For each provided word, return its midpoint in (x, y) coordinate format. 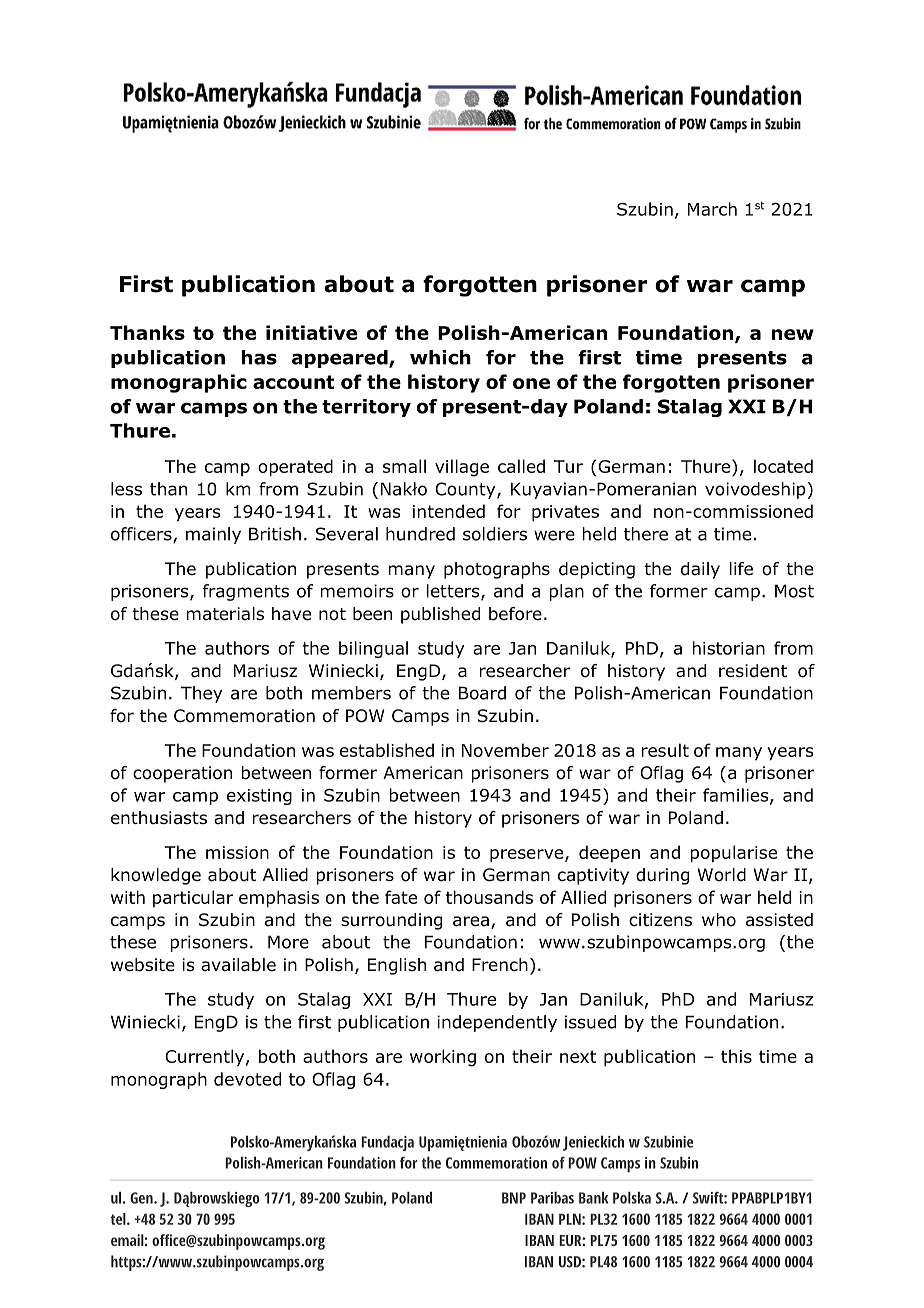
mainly (213, 535)
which (440, 357)
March (712, 209)
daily (700, 570)
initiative (311, 332)
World (721, 875)
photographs (497, 570)
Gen (142, 1198)
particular (193, 899)
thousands (489, 897)
